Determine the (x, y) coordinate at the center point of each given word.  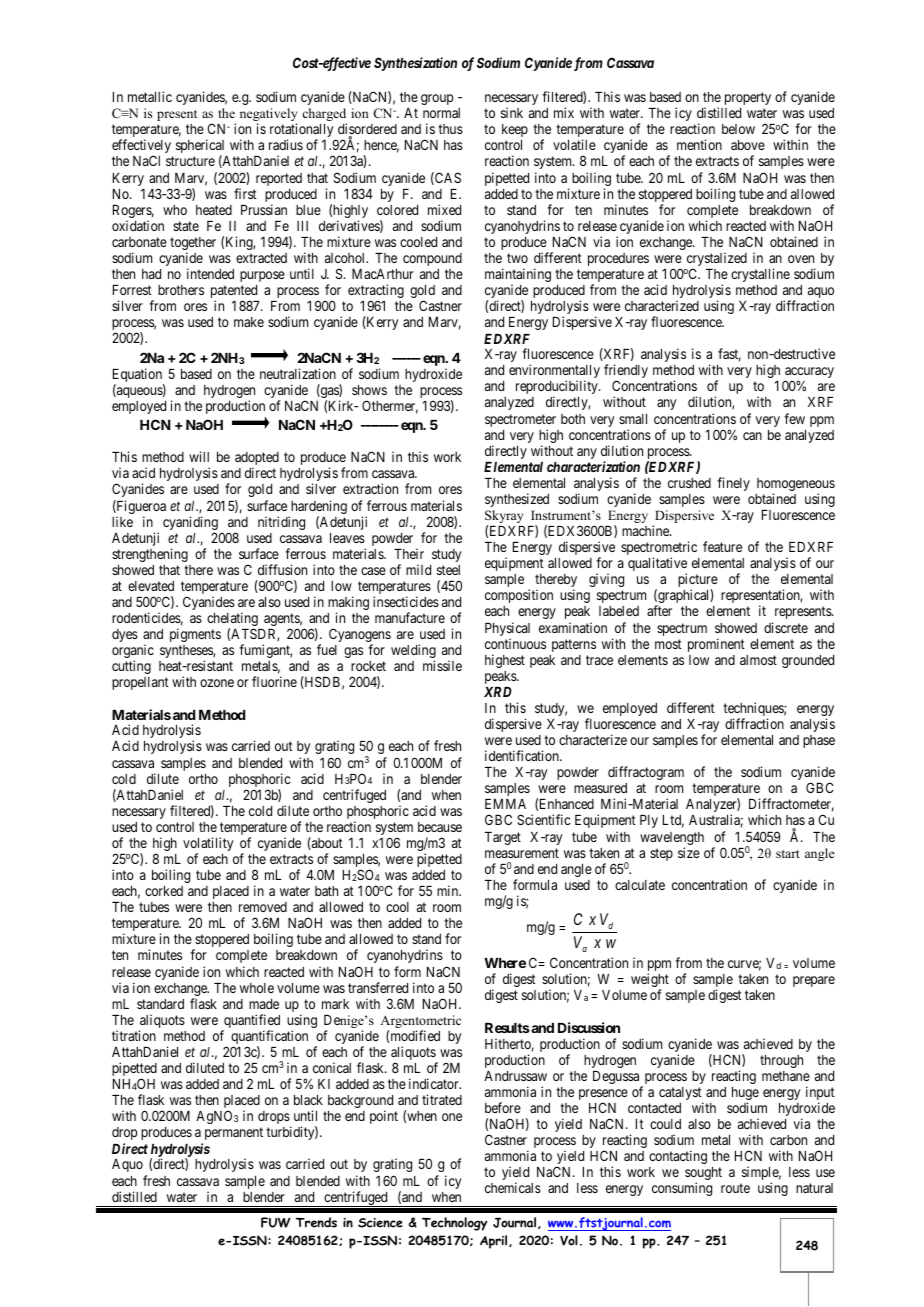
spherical (200, 147)
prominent (716, 645)
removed (263, 907)
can (752, 436)
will (199, 456)
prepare (814, 981)
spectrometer (520, 420)
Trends (316, 1222)
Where (505, 963)
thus (450, 129)
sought (703, 1175)
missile (442, 665)
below (738, 129)
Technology (455, 1224)
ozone (217, 683)
